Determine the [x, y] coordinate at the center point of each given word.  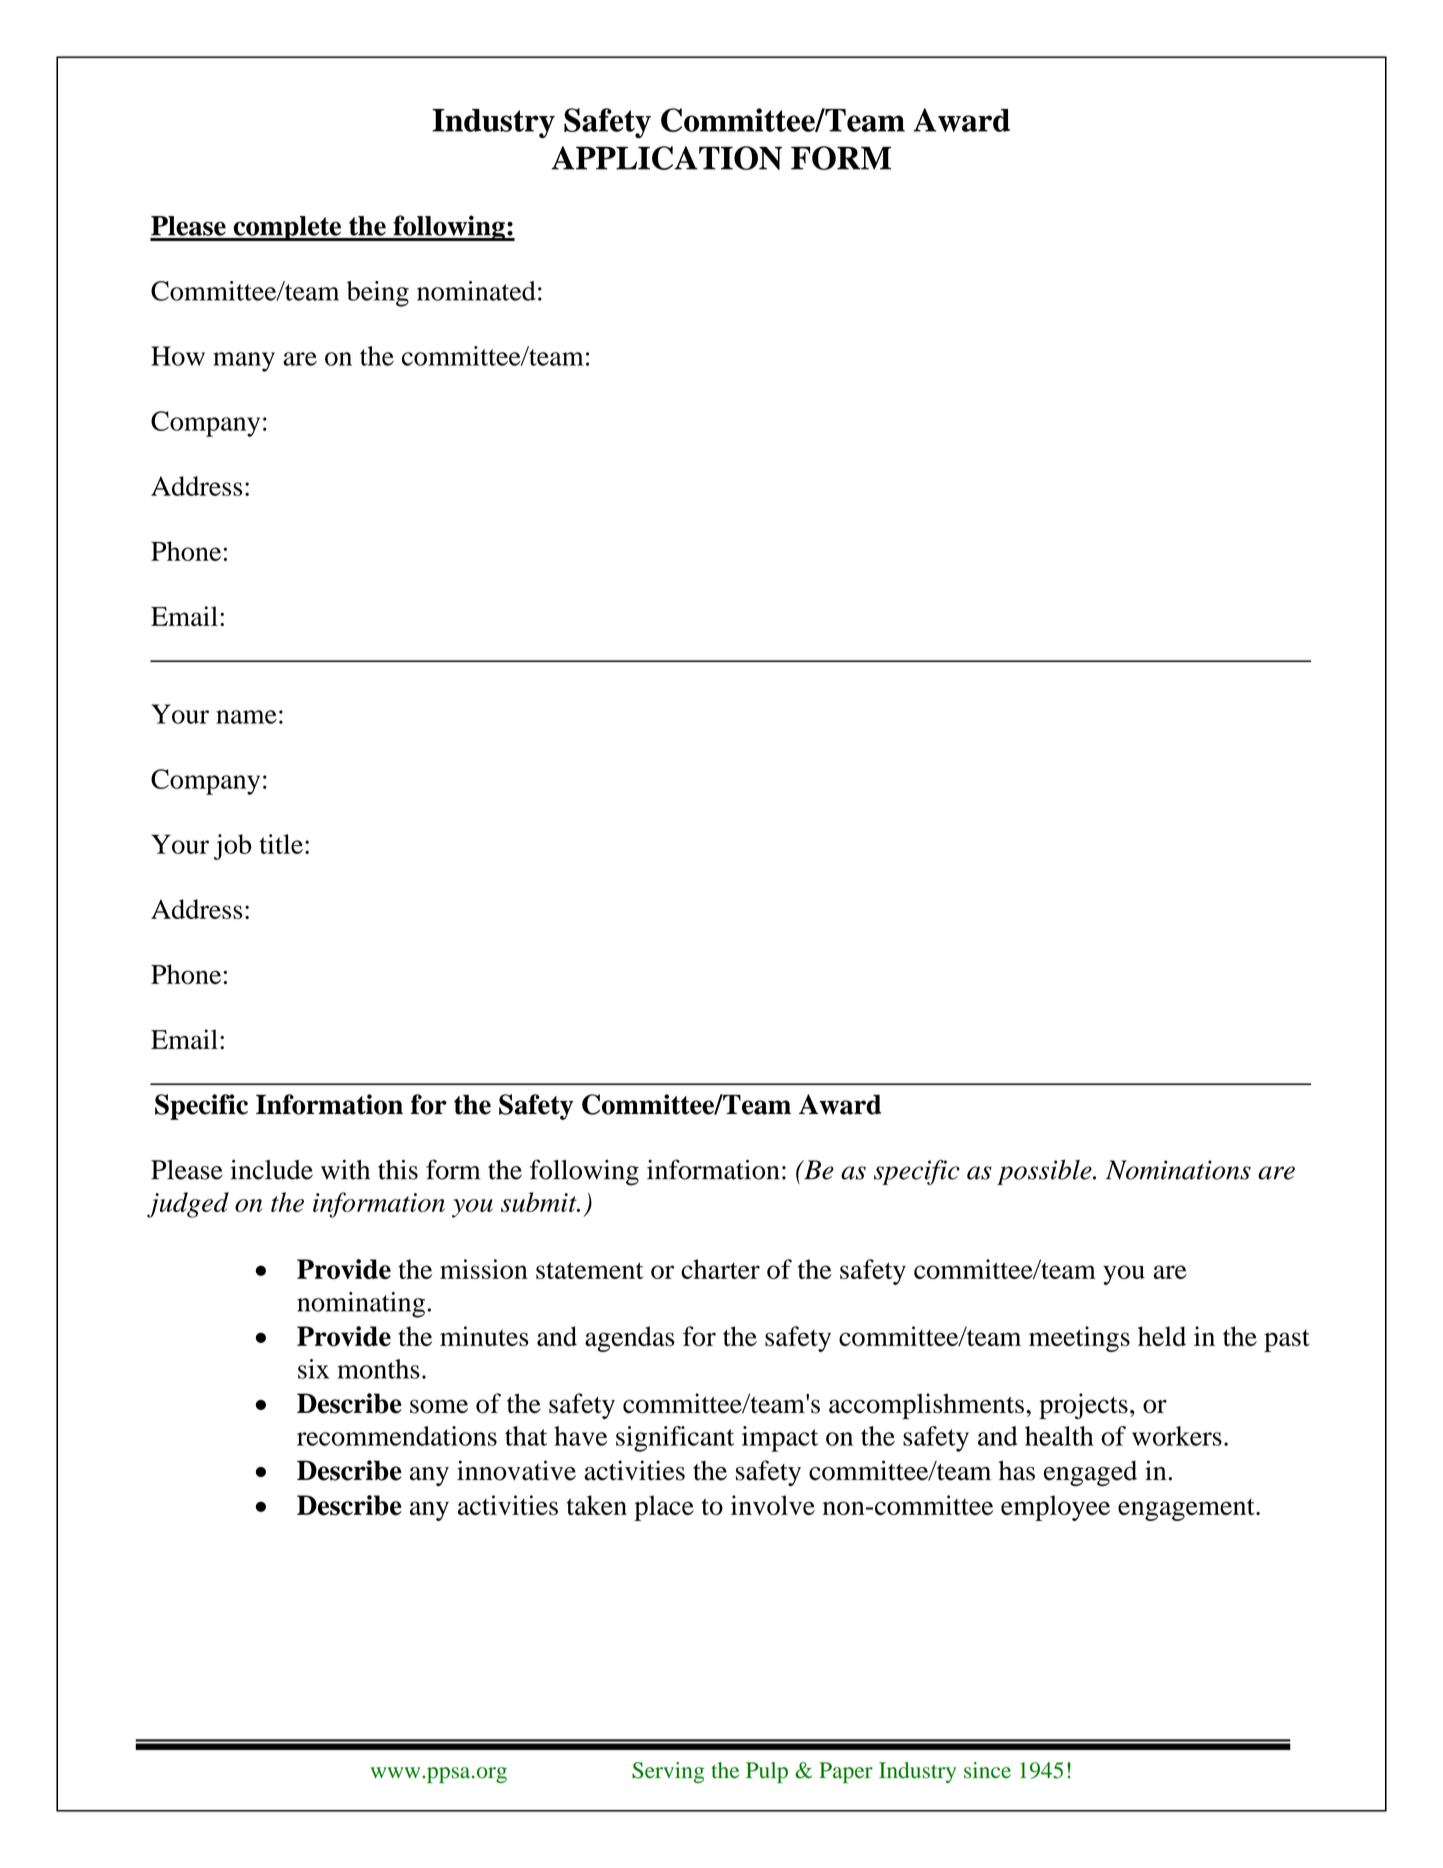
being [378, 294]
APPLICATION [666, 158]
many [244, 362]
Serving [668, 1772]
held [1162, 1336]
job [233, 847]
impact [780, 1439]
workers [1177, 1436]
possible [1045, 1172]
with [345, 1169]
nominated [476, 291]
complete [287, 228]
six [313, 1369]
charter [720, 1269]
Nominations [1178, 1170]
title [281, 844]
